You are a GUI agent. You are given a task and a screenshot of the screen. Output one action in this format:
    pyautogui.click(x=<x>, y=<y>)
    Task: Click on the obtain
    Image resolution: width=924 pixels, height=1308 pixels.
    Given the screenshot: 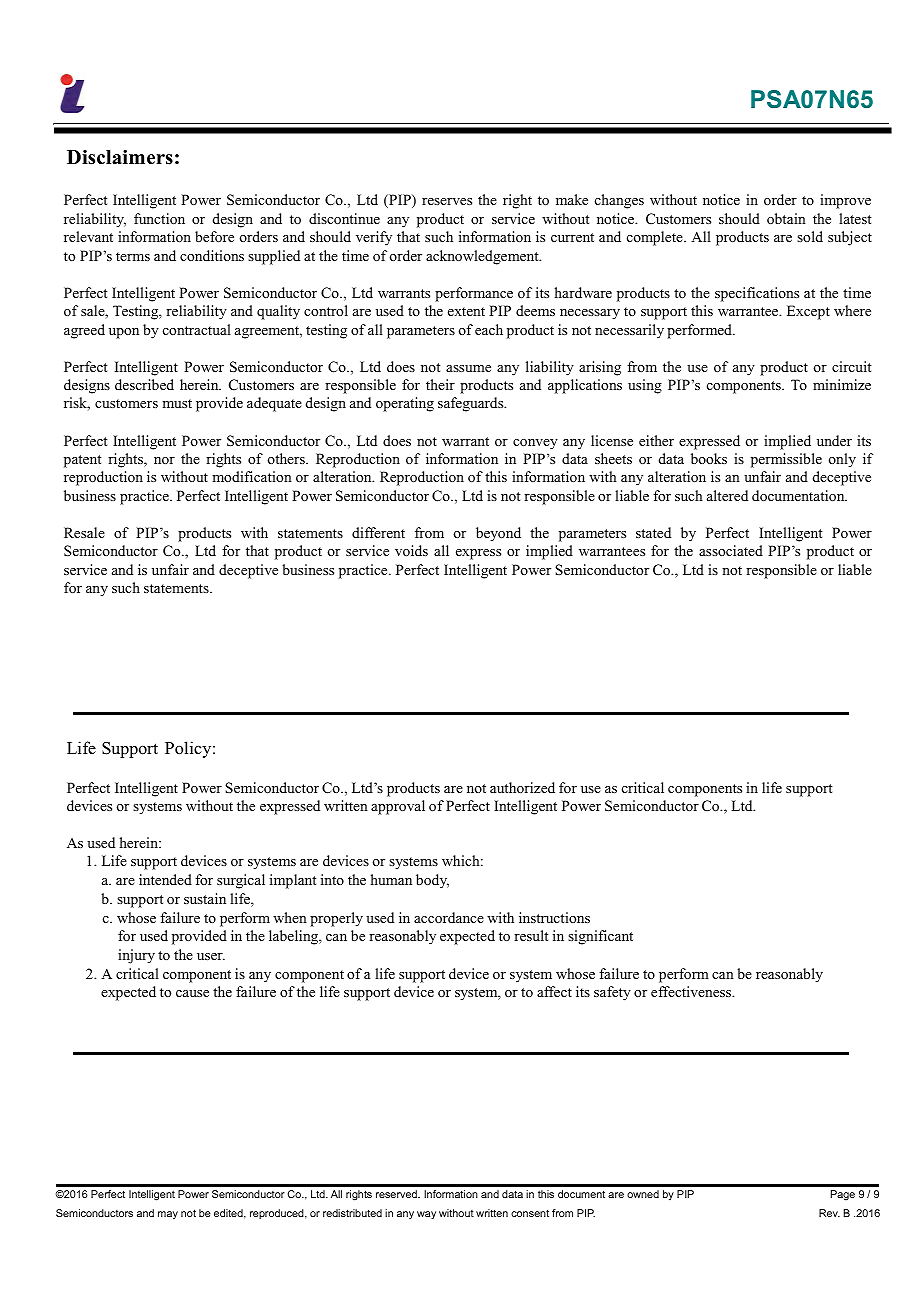 What is the action you would take?
    pyautogui.click(x=786, y=218)
